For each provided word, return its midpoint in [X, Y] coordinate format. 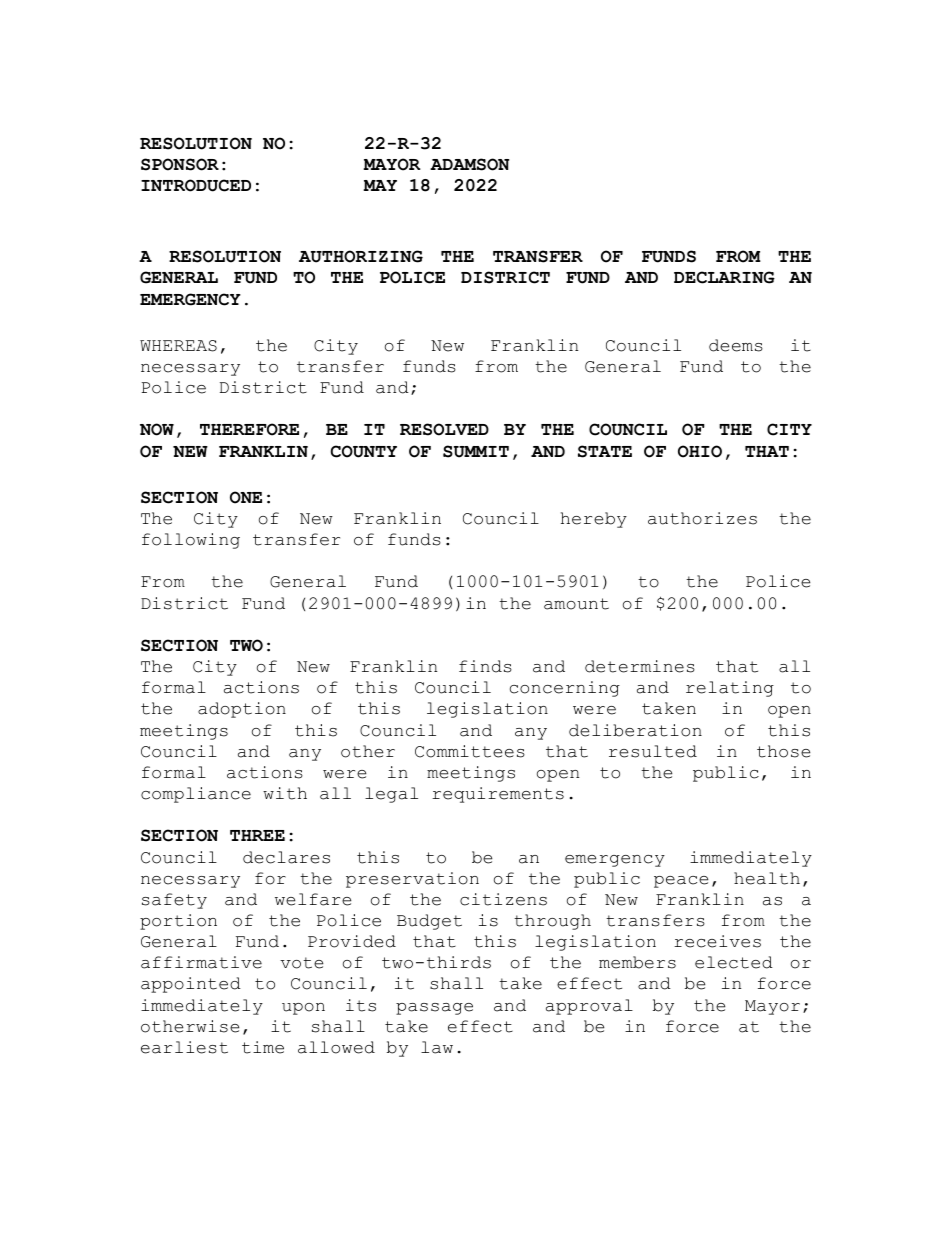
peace [681, 882]
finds [485, 666]
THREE [257, 835]
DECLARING [724, 277]
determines [640, 666]
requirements [498, 795]
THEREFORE [249, 429]
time [263, 1047]
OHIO [700, 451]
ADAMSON [469, 164]
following [191, 541]
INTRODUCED [196, 185]
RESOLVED [444, 429]
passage [434, 1009]
